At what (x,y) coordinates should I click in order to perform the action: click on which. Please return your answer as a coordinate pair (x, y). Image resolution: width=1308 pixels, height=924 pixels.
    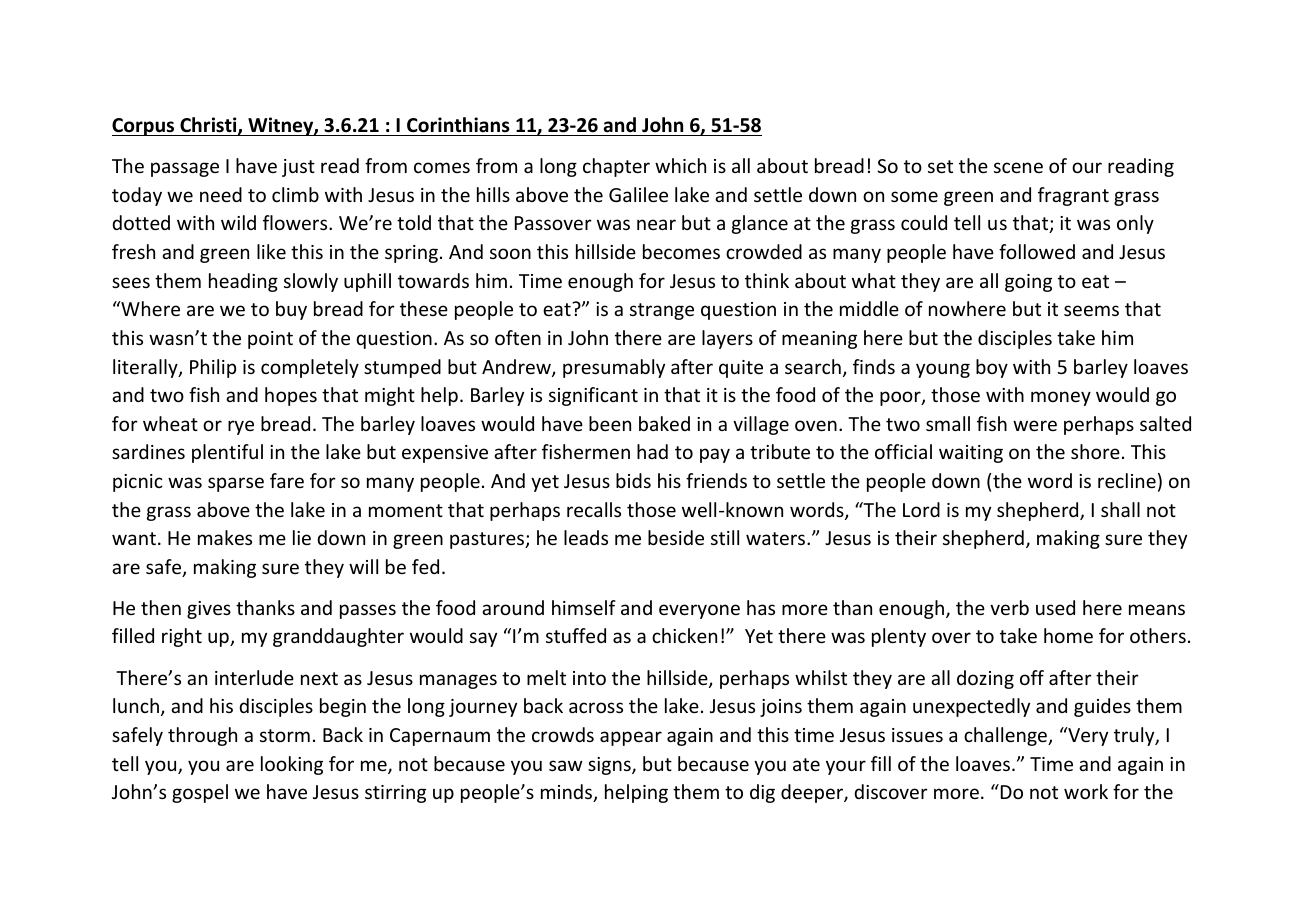
    Looking at the image, I should click on (680, 165).
